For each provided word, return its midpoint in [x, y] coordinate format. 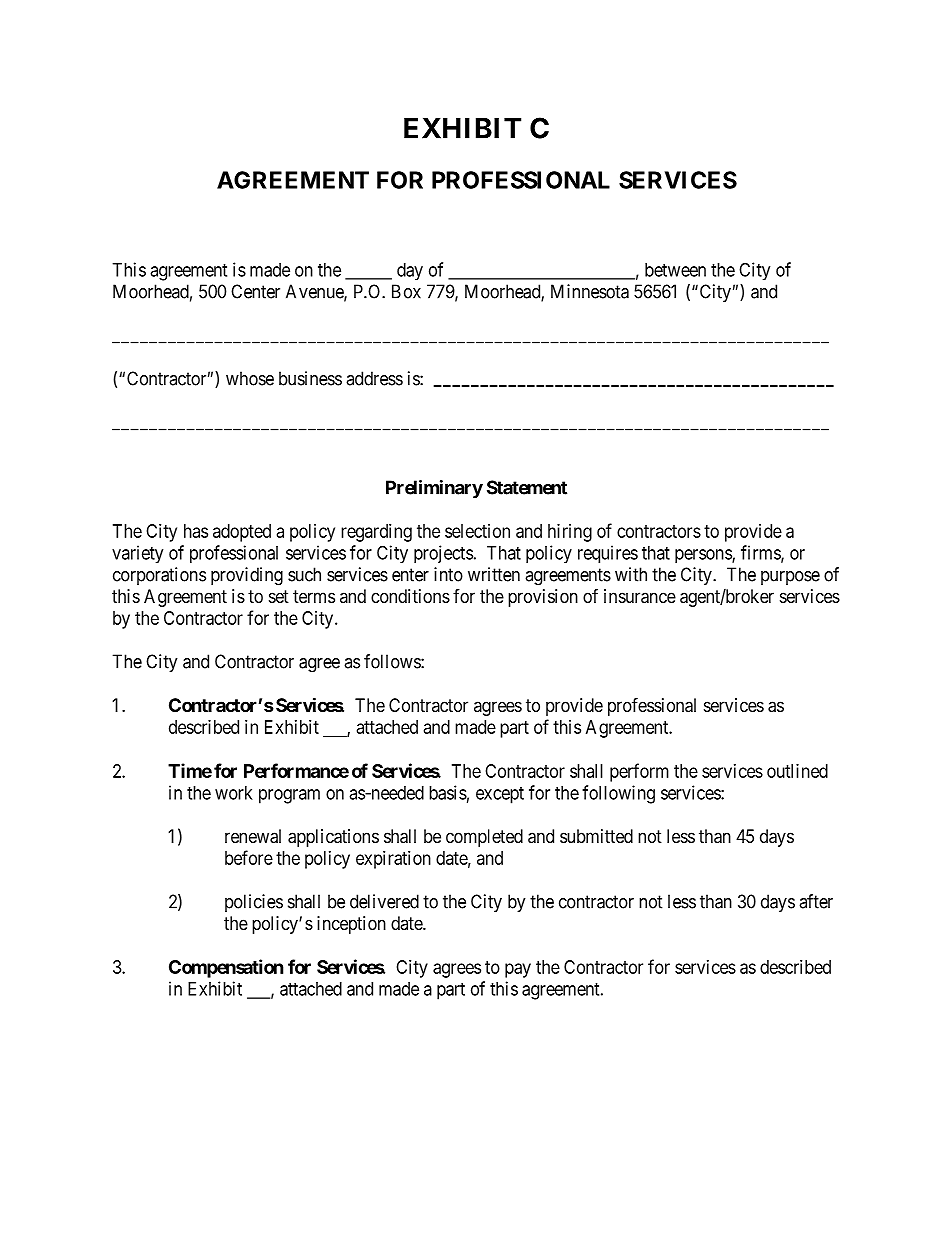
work [234, 793]
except [500, 795]
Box [406, 291]
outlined [797, 771]
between [675, 270]
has [196, 531]
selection [477, 531]
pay [518, 970]
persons [704, 556]
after [816, 901]
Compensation [226, 968]
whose [250, 378]
